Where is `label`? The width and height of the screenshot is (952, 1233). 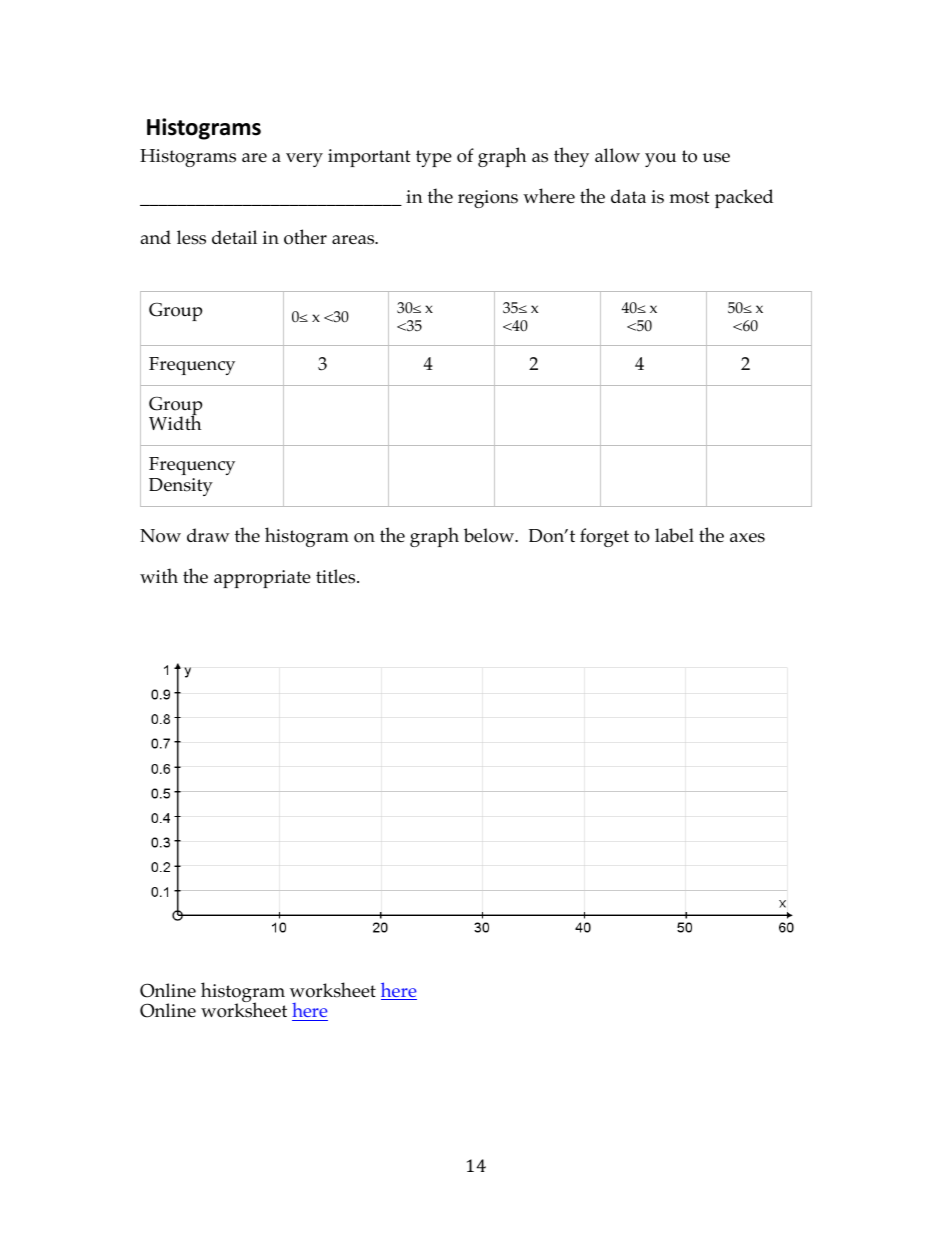
label is located at coordinates (674, 535).
